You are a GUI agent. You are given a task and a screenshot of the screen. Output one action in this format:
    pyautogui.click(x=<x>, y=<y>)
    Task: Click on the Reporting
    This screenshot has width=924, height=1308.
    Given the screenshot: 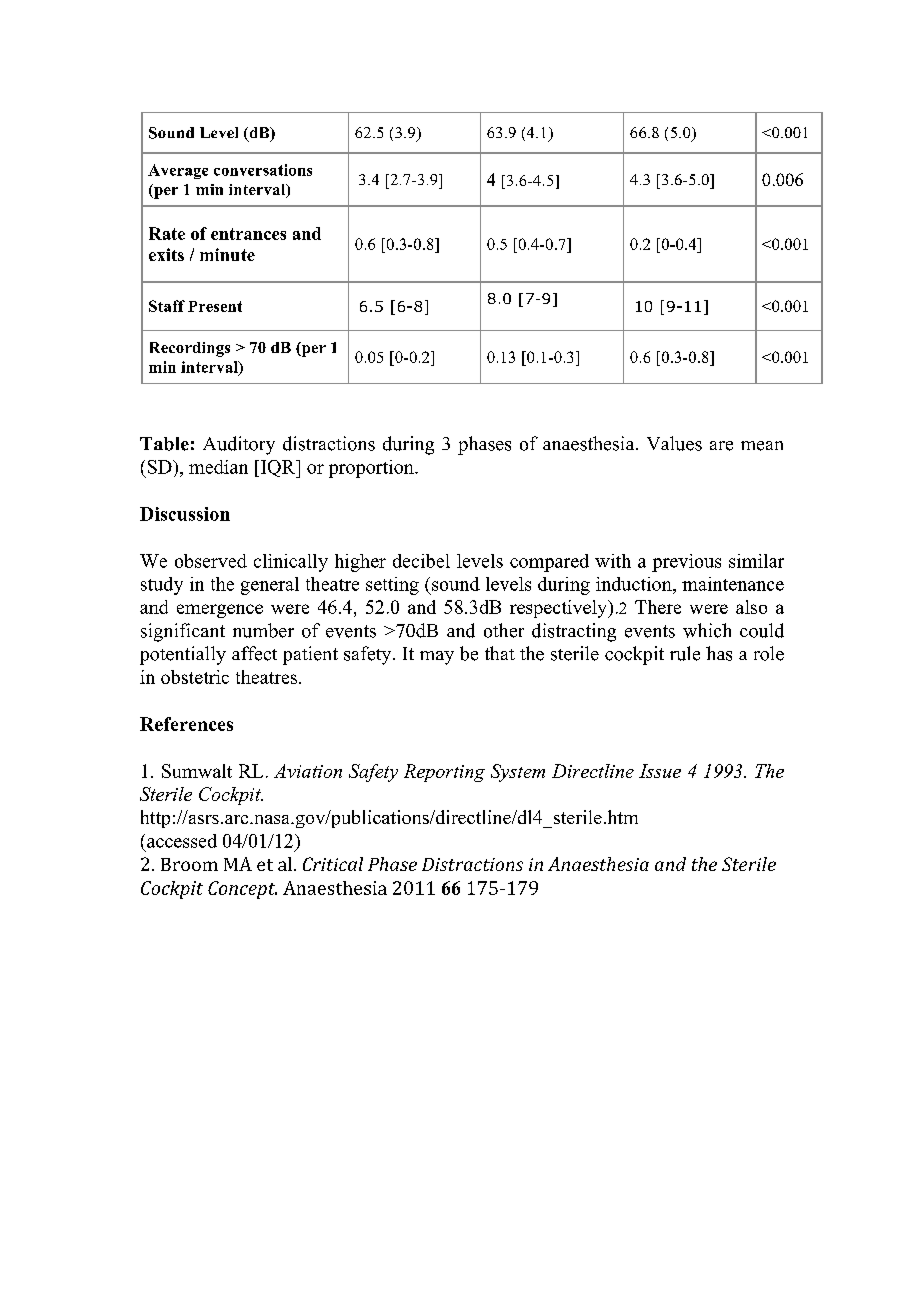 What is the action you would take?
    pyautogui.click(x=444, y=773)
